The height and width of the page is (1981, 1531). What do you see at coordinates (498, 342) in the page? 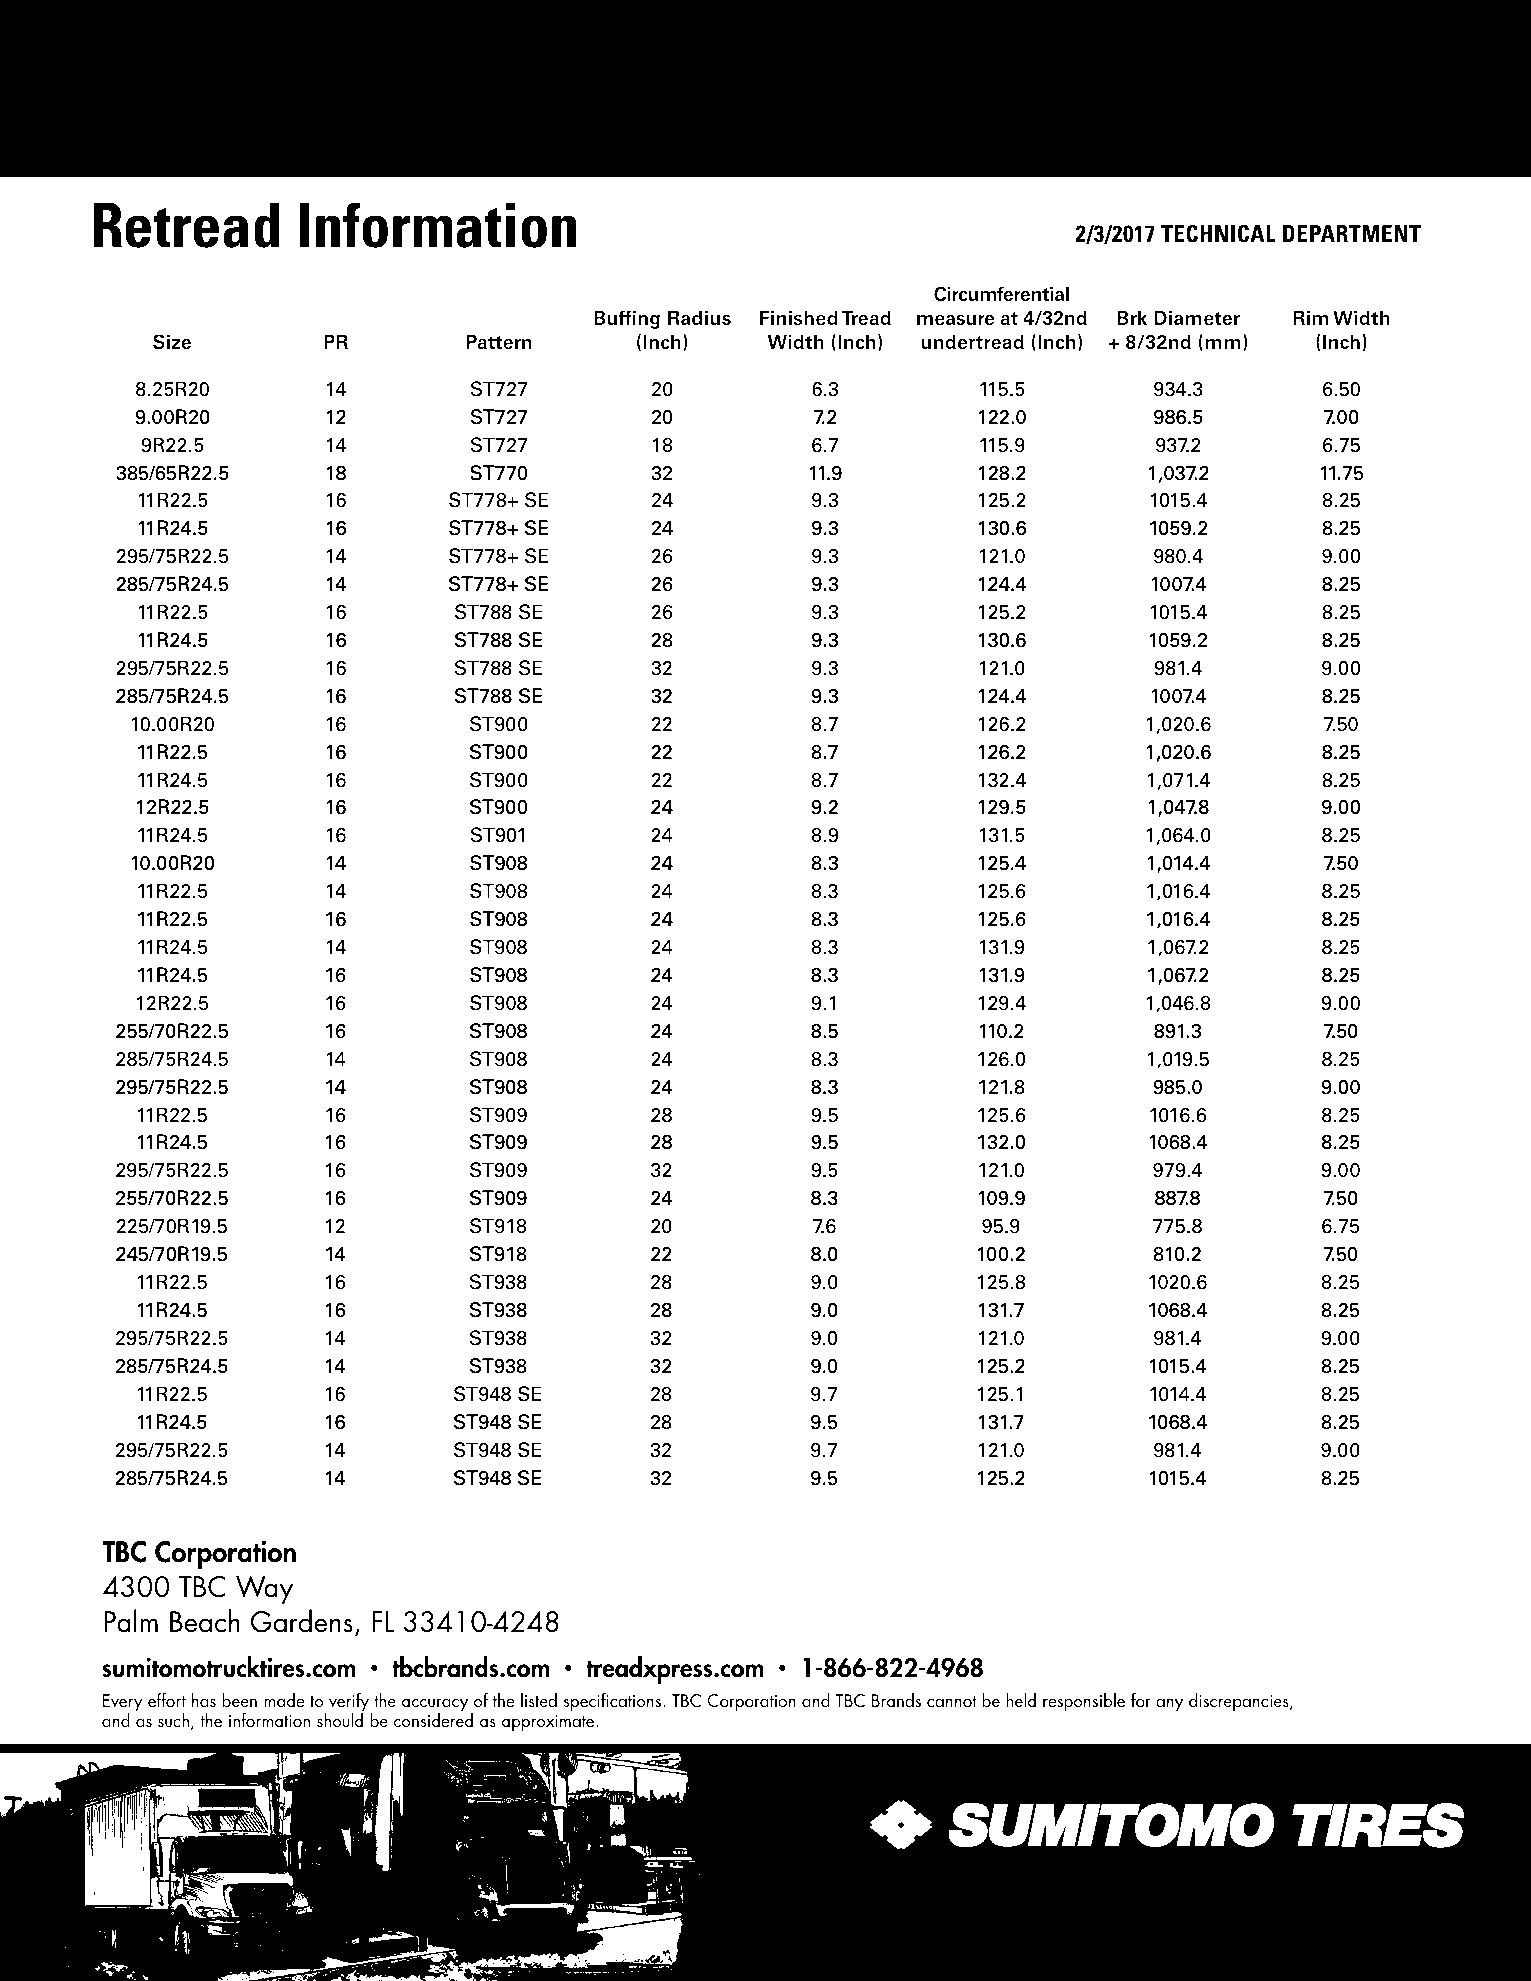
I see `Pattern` at bounding box center [498, 342].
